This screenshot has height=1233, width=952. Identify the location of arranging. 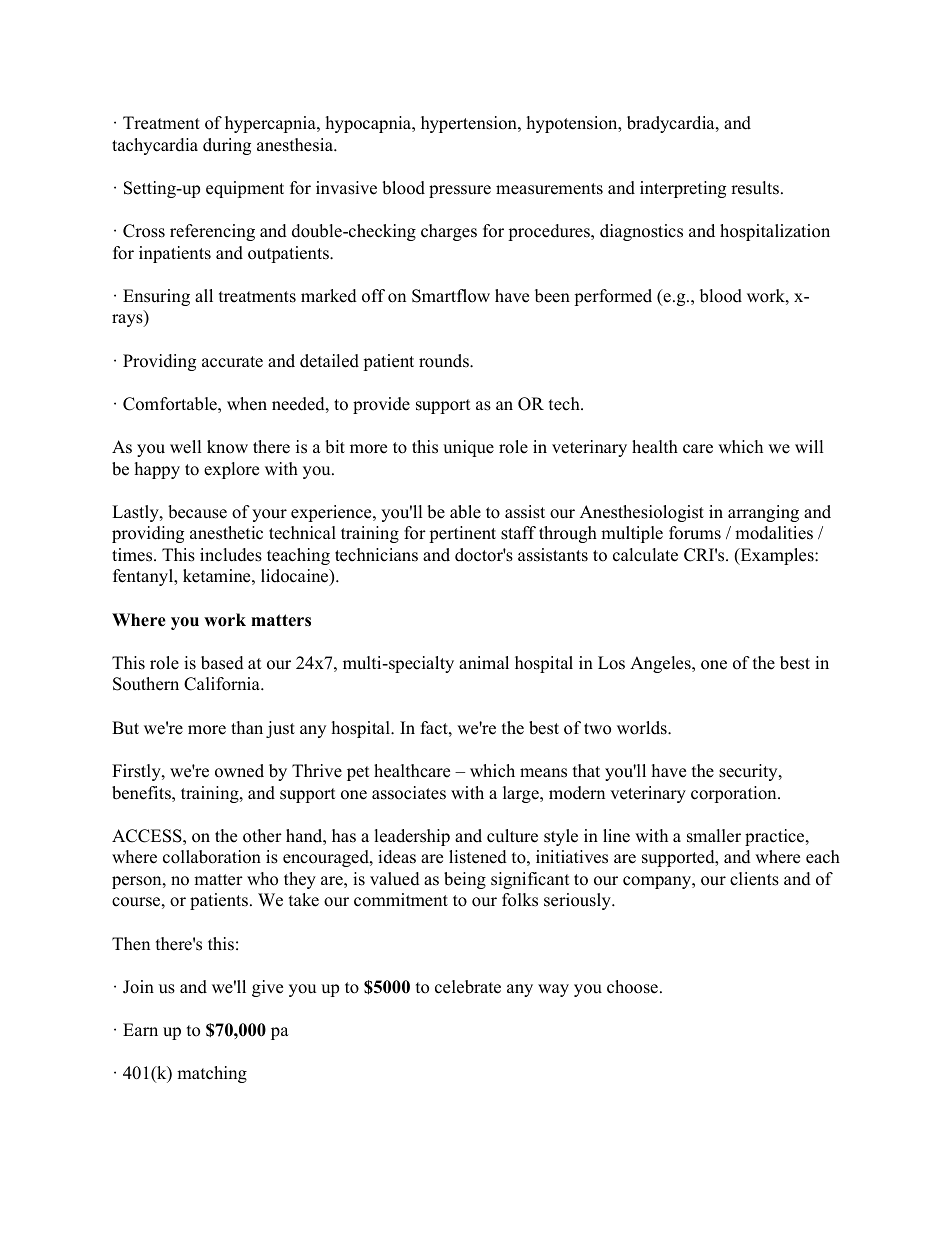
(763, 513).
